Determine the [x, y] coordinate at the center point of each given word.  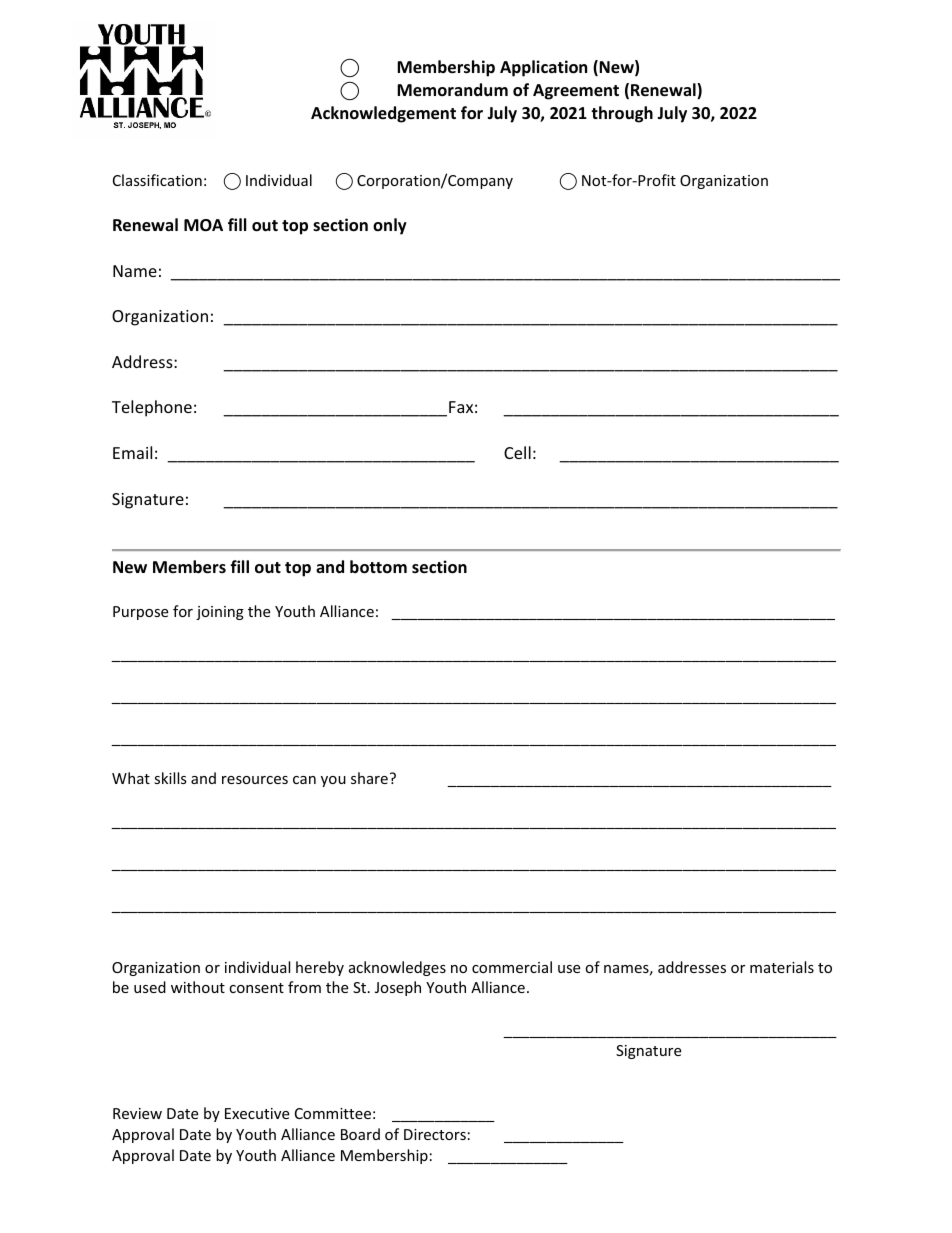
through [622, 114]
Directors [435, 1134]
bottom [378, 567]
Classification [157, 180]
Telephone [152, 408]
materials [782, 967]
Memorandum [452, 90]
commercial [512, 967]
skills [170, 778]
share [369, 778]
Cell [517, 452]
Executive [257, 1113]
